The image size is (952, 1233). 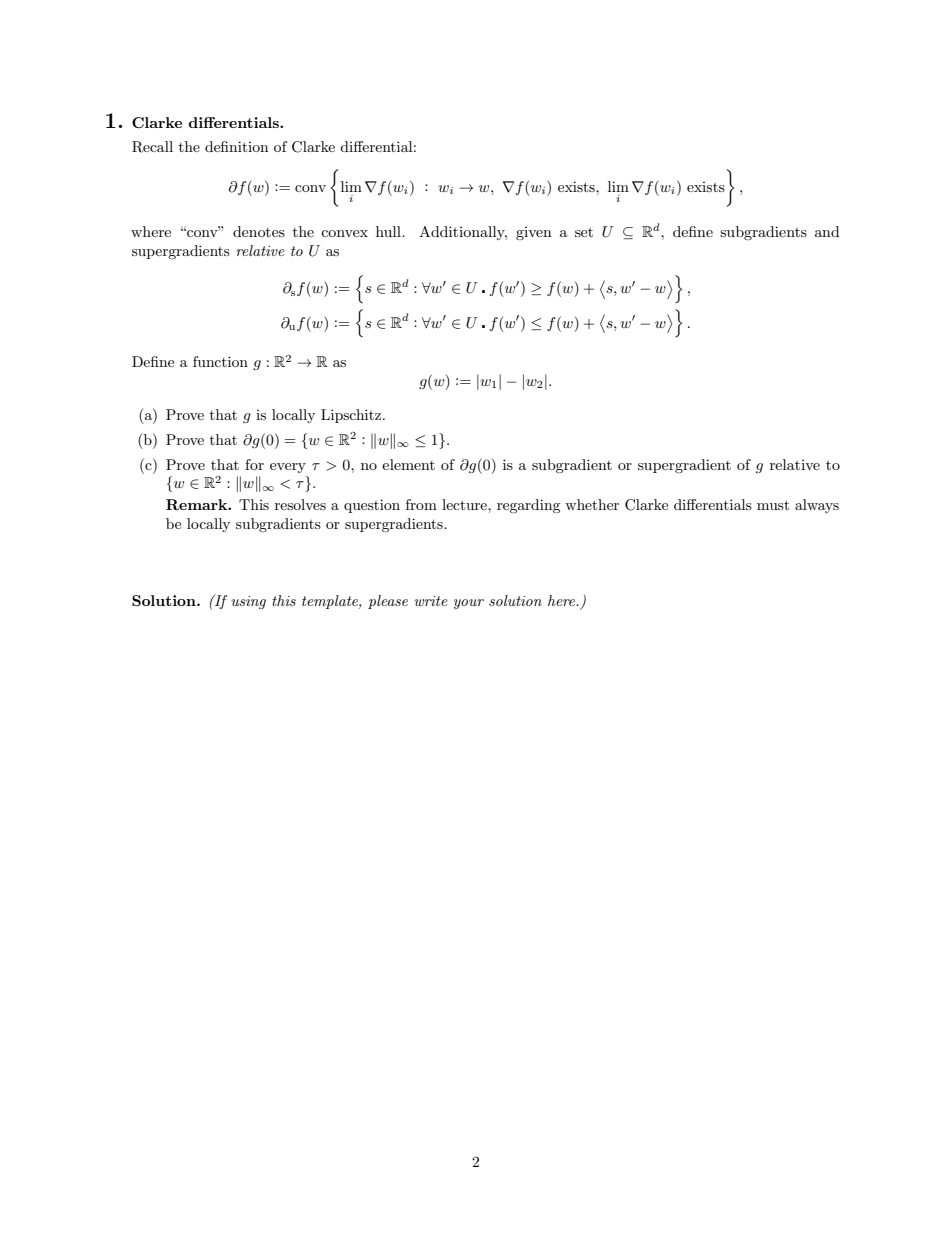 I want to click on definition, so click(x=236, y=146).
